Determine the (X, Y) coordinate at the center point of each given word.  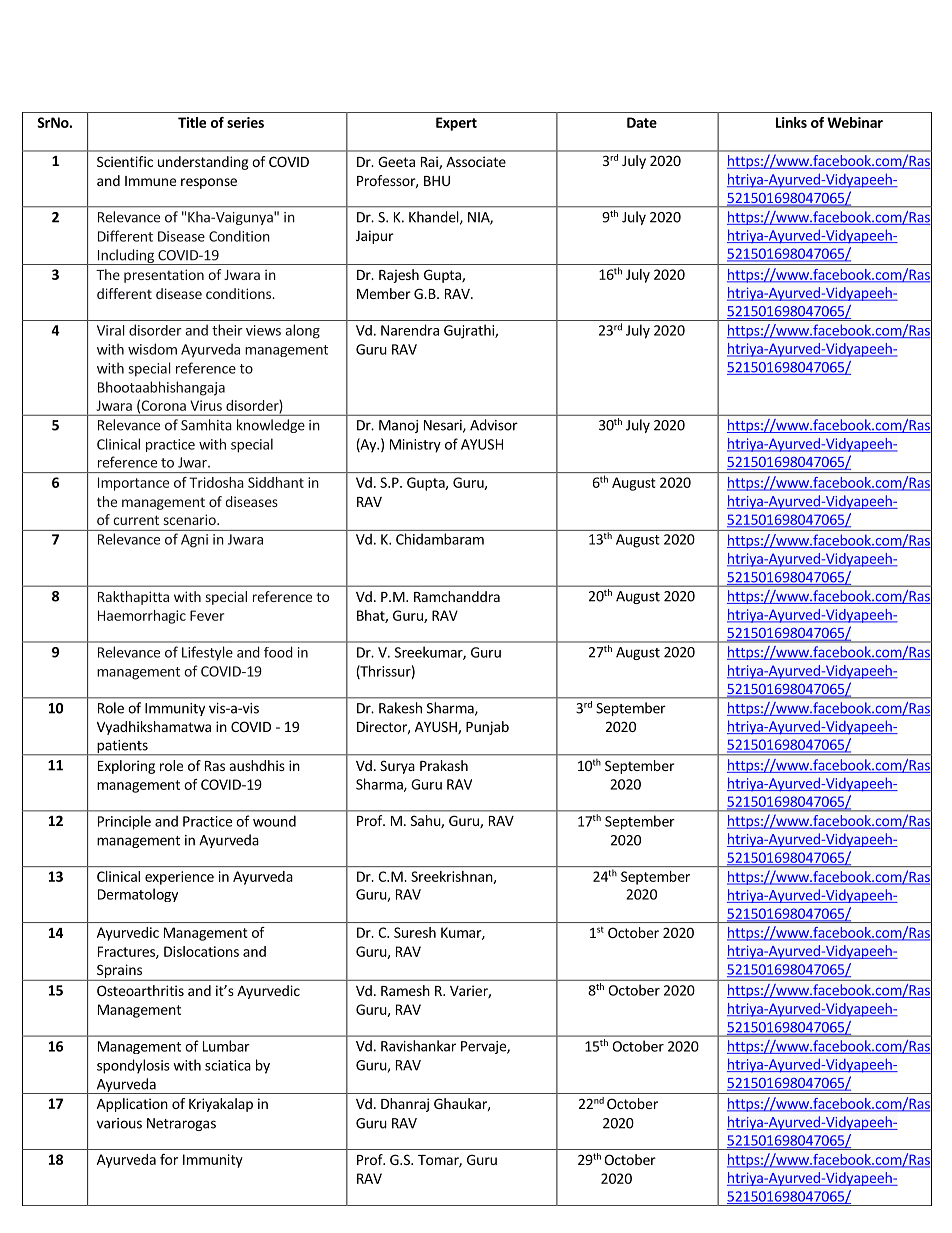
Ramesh (405, 990)
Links (791, 122)
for (169, 1159)
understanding (203, 163)
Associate (476, 161)
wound (274, 821)
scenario (191, 519)
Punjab (487, 728)
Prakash (444, 765)
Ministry (415, 446)
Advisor (494, 425)
